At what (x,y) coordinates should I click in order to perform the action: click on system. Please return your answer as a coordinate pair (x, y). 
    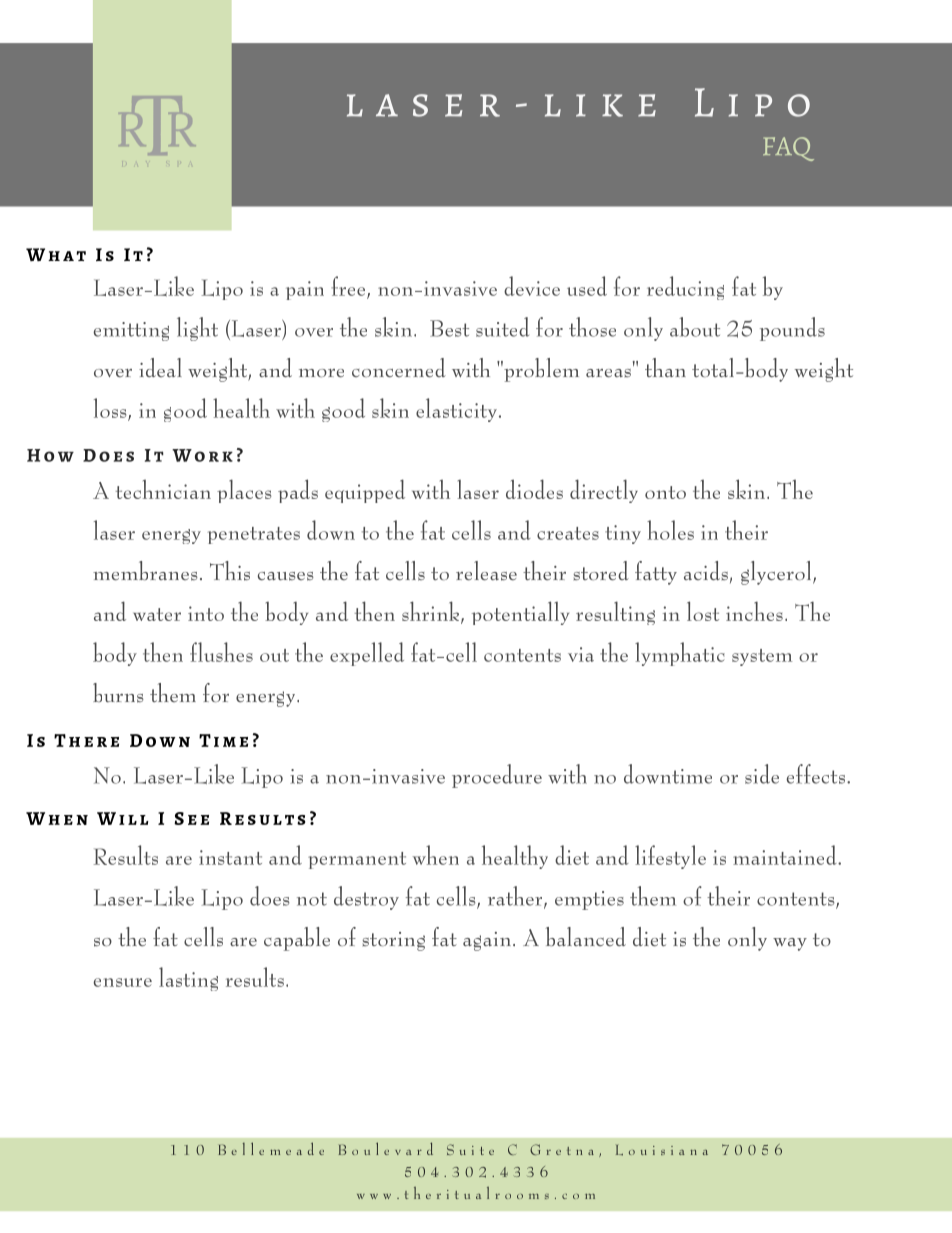
    Looking at the image, I should click on (762, 657).
